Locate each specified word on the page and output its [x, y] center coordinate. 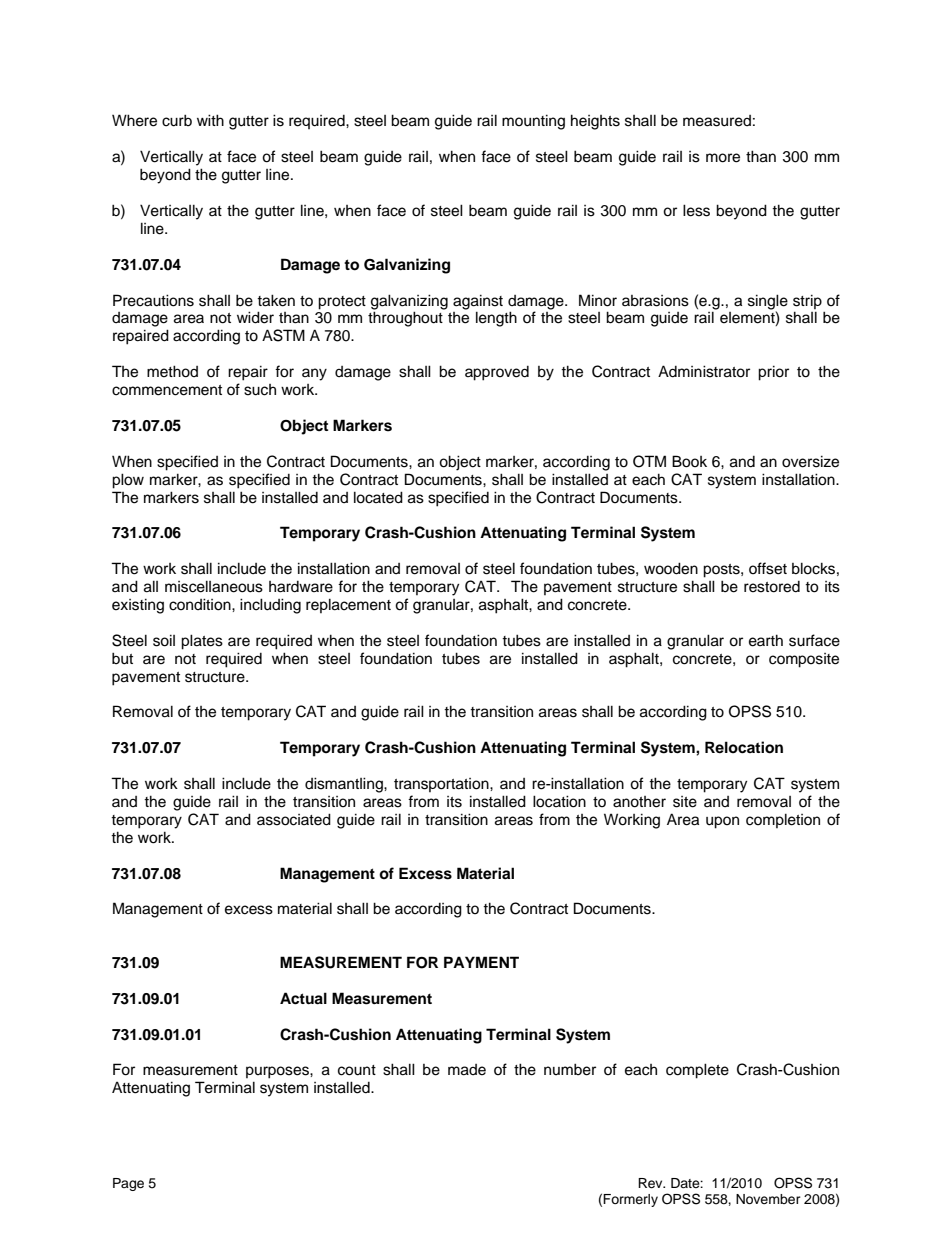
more [723, 158]
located [378, 497]
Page [128, 1184]
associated [294, 819]
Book [689, 461]
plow [128, 481]
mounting [533, 122]
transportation [442, 785]
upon [722, 822]
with [210, 120]
